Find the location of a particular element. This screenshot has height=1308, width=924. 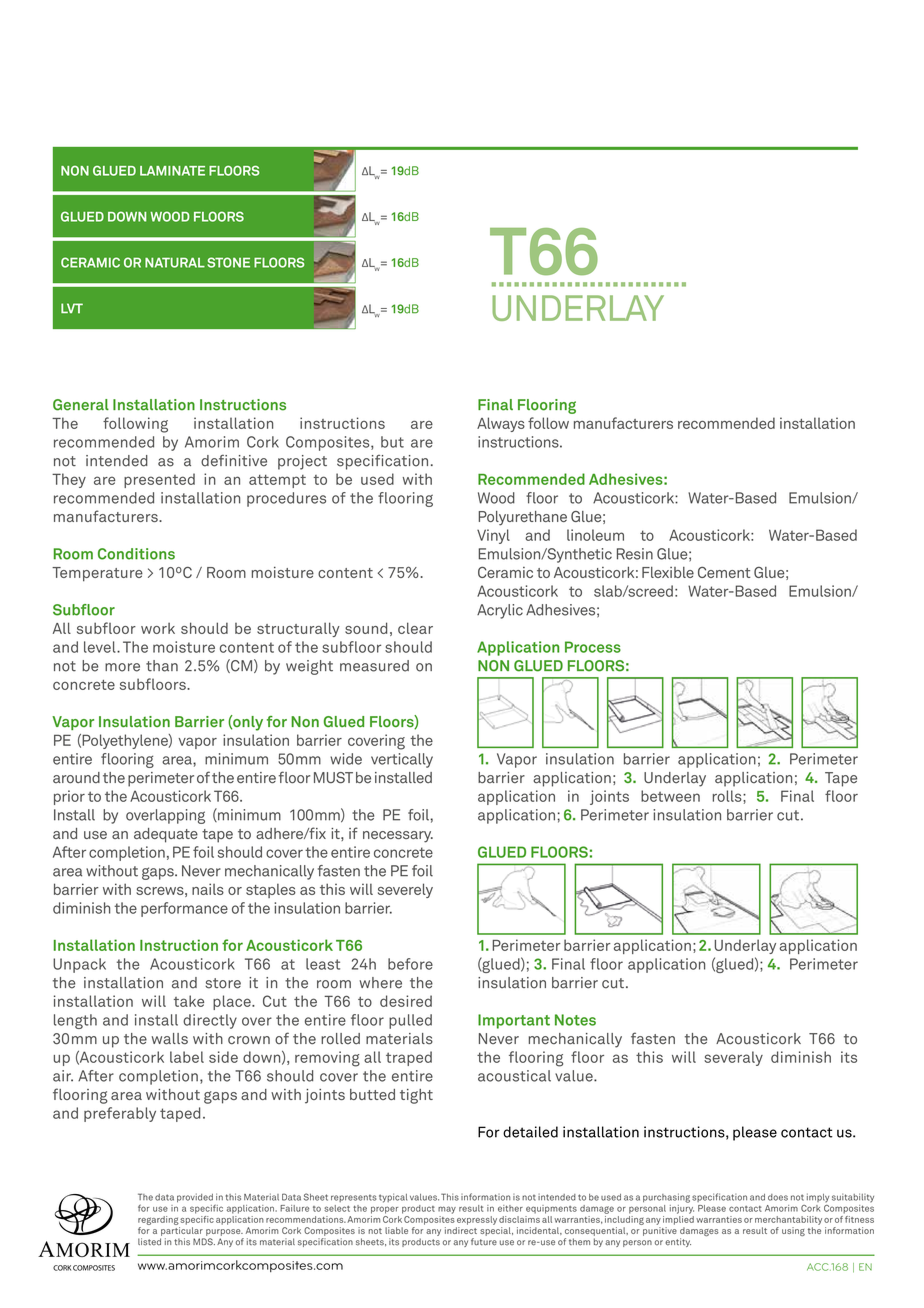

Cement is located at coordinates (724, 572).
